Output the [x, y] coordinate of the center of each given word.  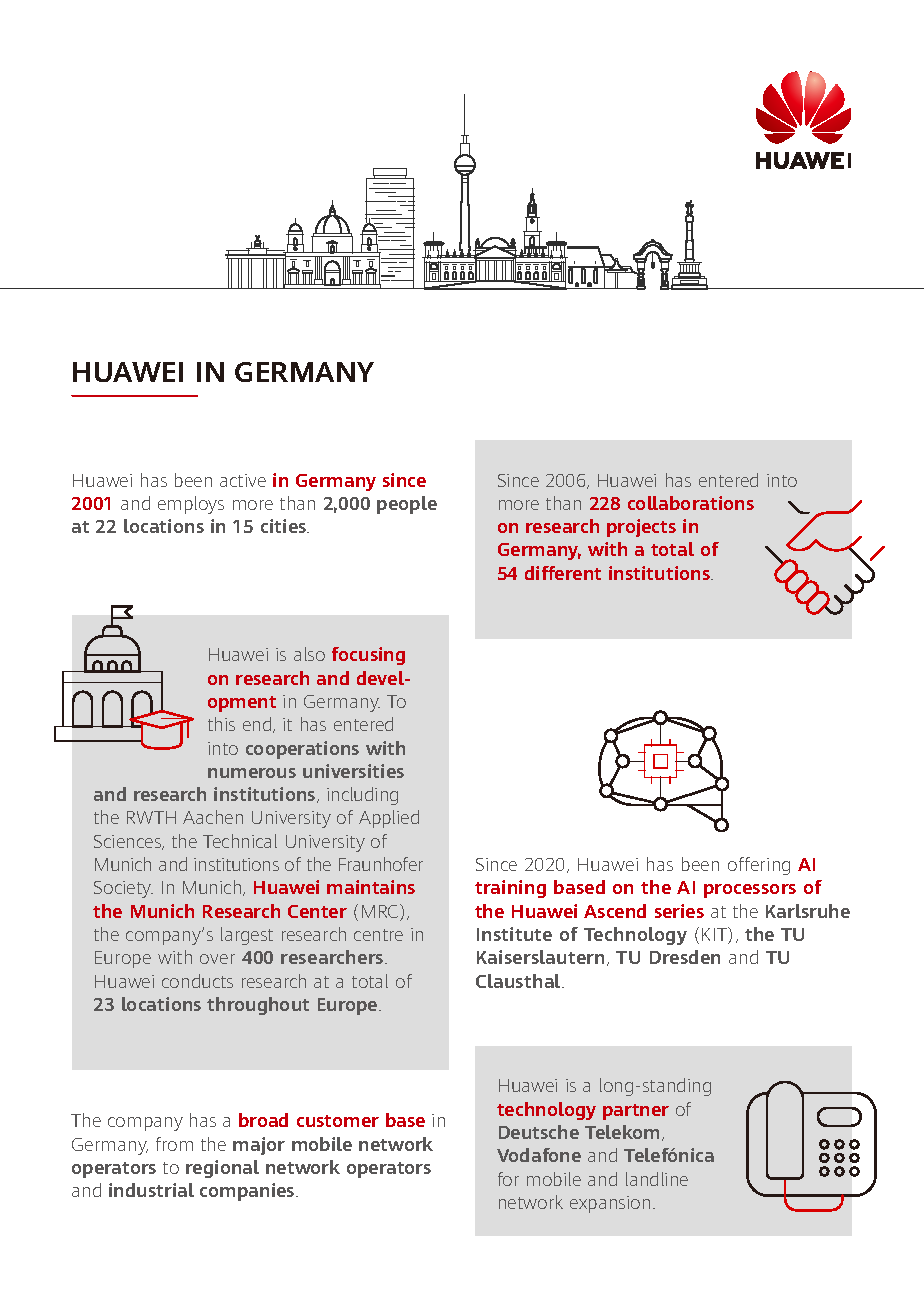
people [407, 505]
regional [222, 1169]
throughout [258, 1006]
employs [191, 505]
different [563, 573]
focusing [368, 656]
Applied [389, 819]
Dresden [685, 957]
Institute [514, 934]
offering [759, 866]
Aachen [213, 817]
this [221, 724]
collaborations [691, 503]
